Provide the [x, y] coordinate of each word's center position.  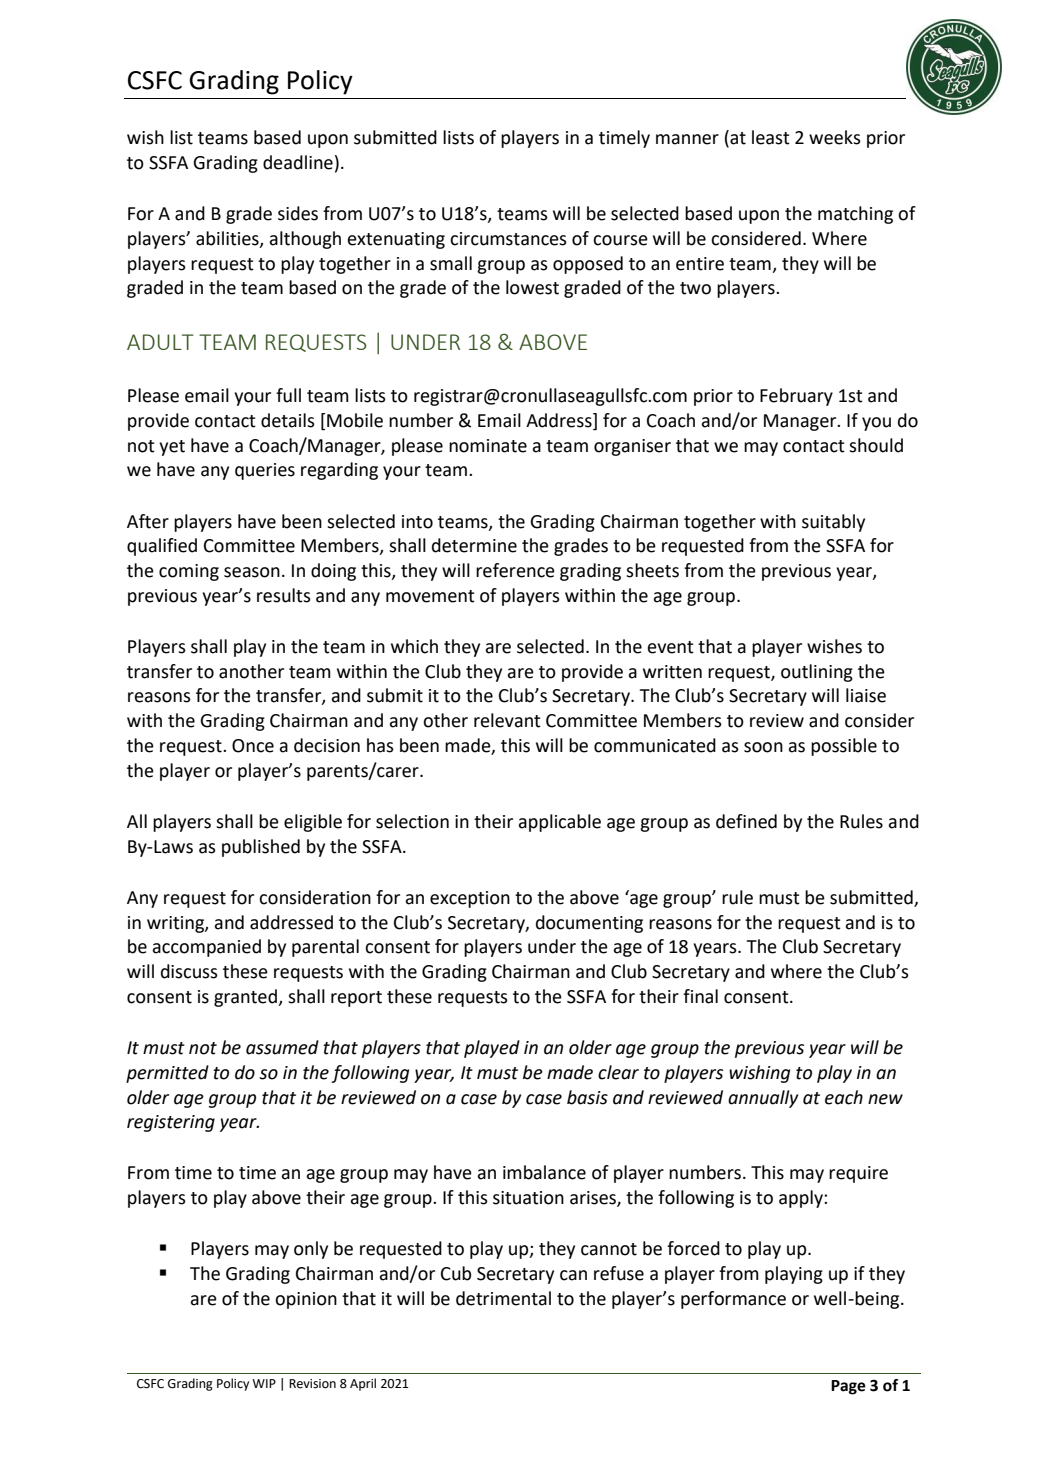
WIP [264, 1383]
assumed [282, 1047]
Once [253, 746]
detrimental [503, 1298]
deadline [298, 162]
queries [265, 471]
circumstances [508, 239]
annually [763, 1099]
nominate [488, 446]
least [771, 137]
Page [848, 1387]
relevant [507, 720]
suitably [833, 523]
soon [763, 747]
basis [587, 1097]
